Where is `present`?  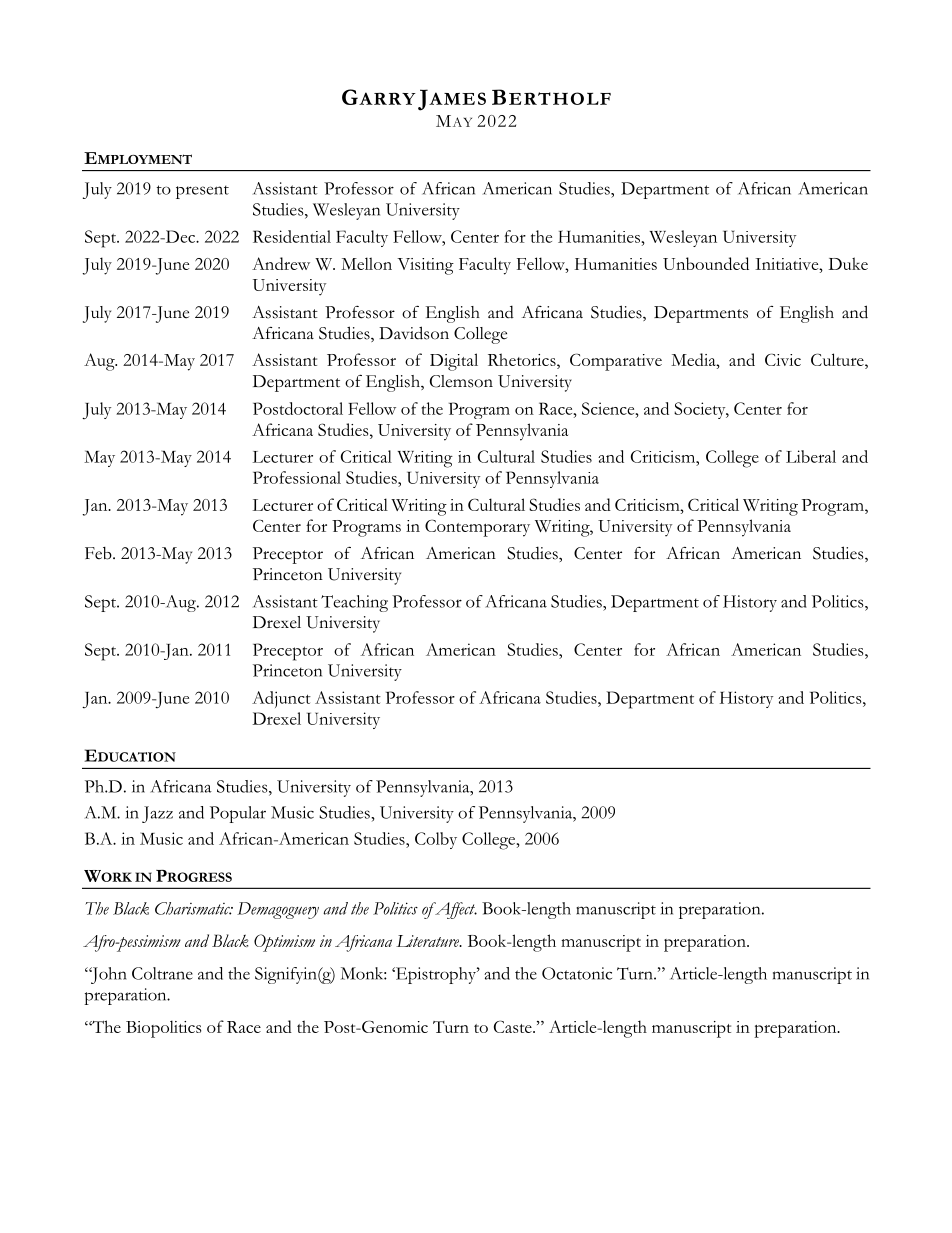 present is located at coordinates (202, 192).
